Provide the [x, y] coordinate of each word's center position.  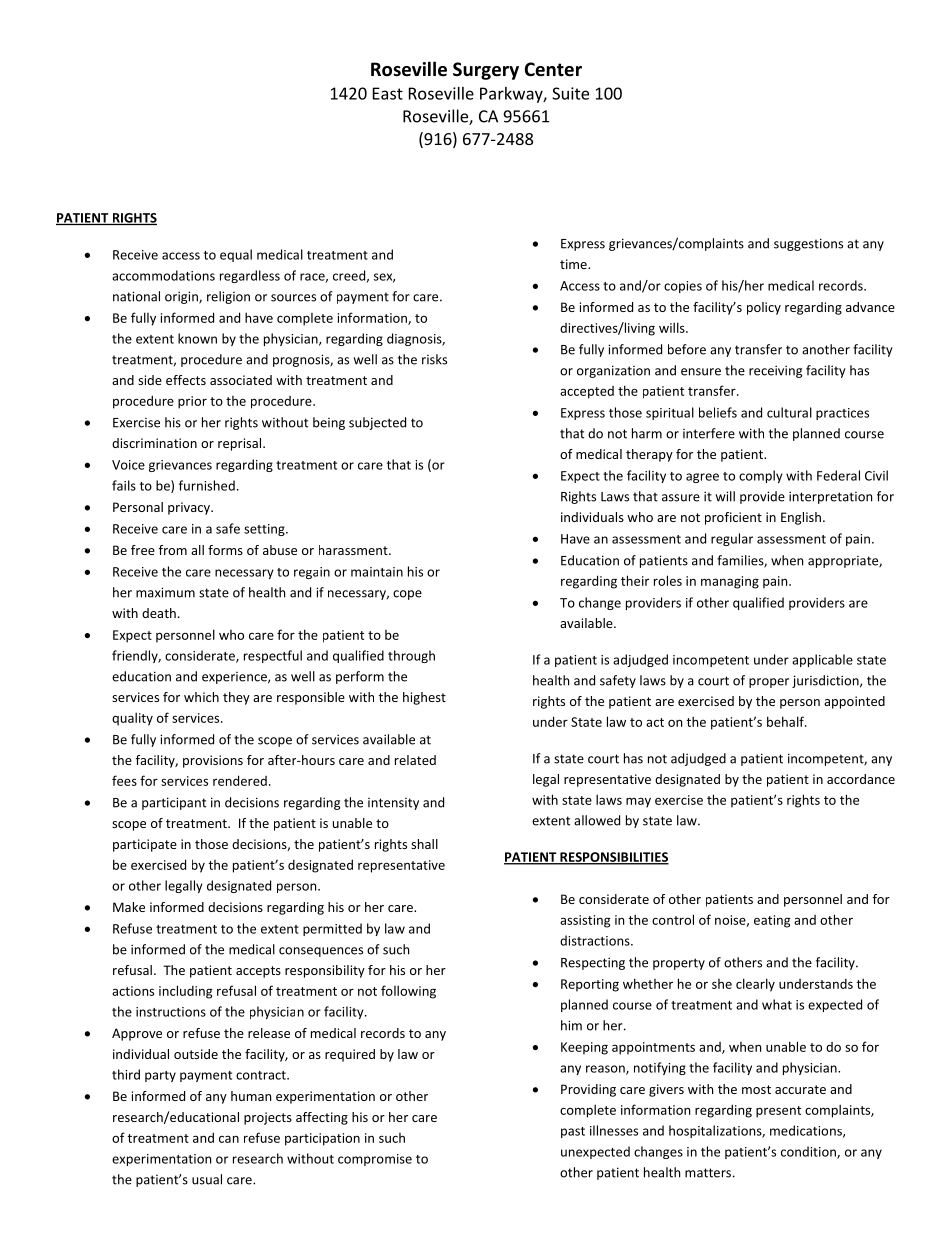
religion [228, 297]
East [388, 93]
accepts [258, 972]
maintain [377, 572]
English [801, 518]
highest [424, 698]
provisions [213, 761]
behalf [786, 721]
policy [764, 308]
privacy [190, 508]
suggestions [808, 244]
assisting [585, 921]
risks [434, 359]
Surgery [486, 71]
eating [772, 921]
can [229, 1139]
